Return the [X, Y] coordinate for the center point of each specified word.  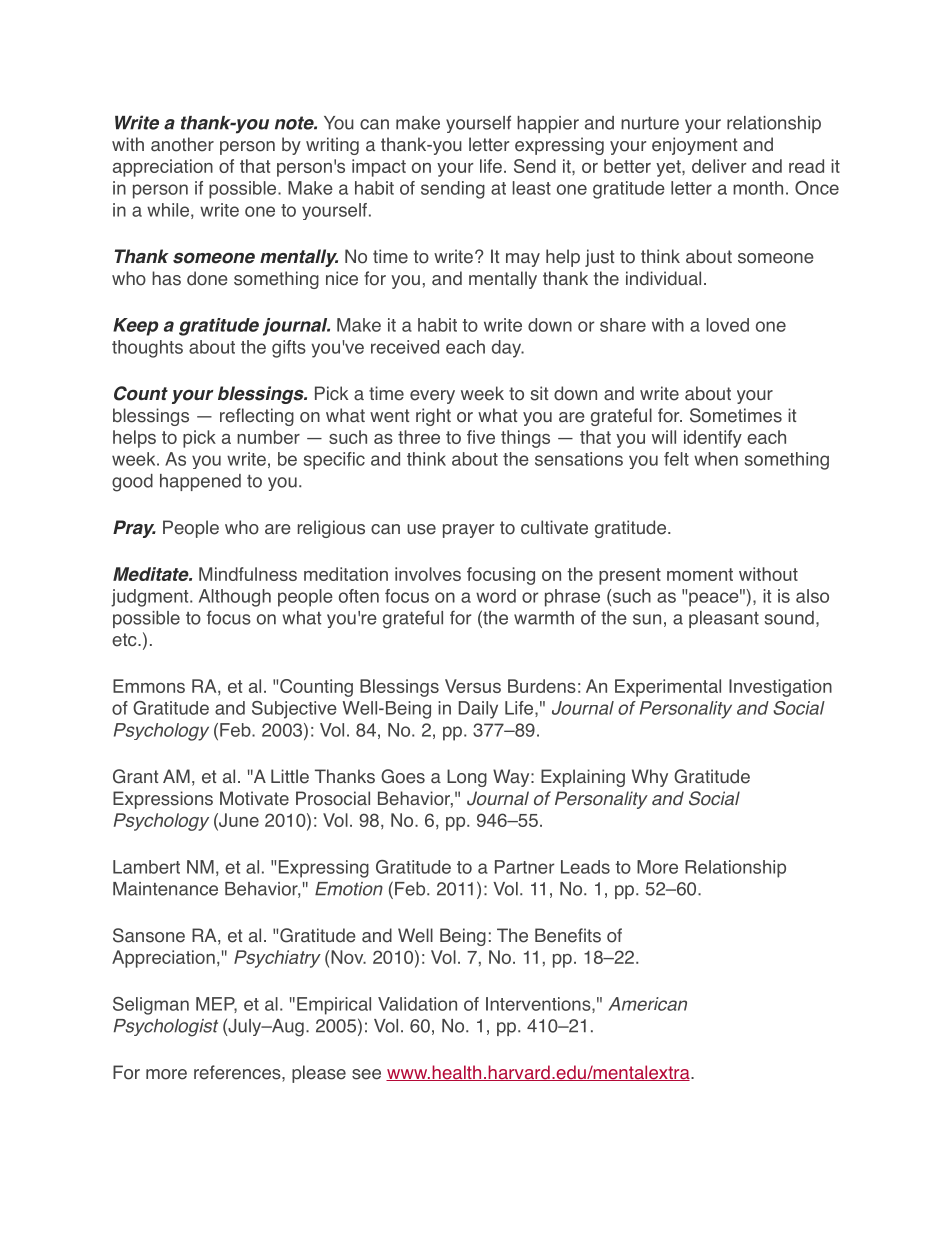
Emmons [149, 686]
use [421, 529]
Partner [524, 867]
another [182, 144]
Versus [473, 686]
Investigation [780, 688]
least [532, 188]
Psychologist [166, 1028]
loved [728, 325]
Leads [585, 867]
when [716, 459]
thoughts [147, 349]
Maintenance [165, 889]
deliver [719, 166]
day [508, 349]
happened [200, 482]
